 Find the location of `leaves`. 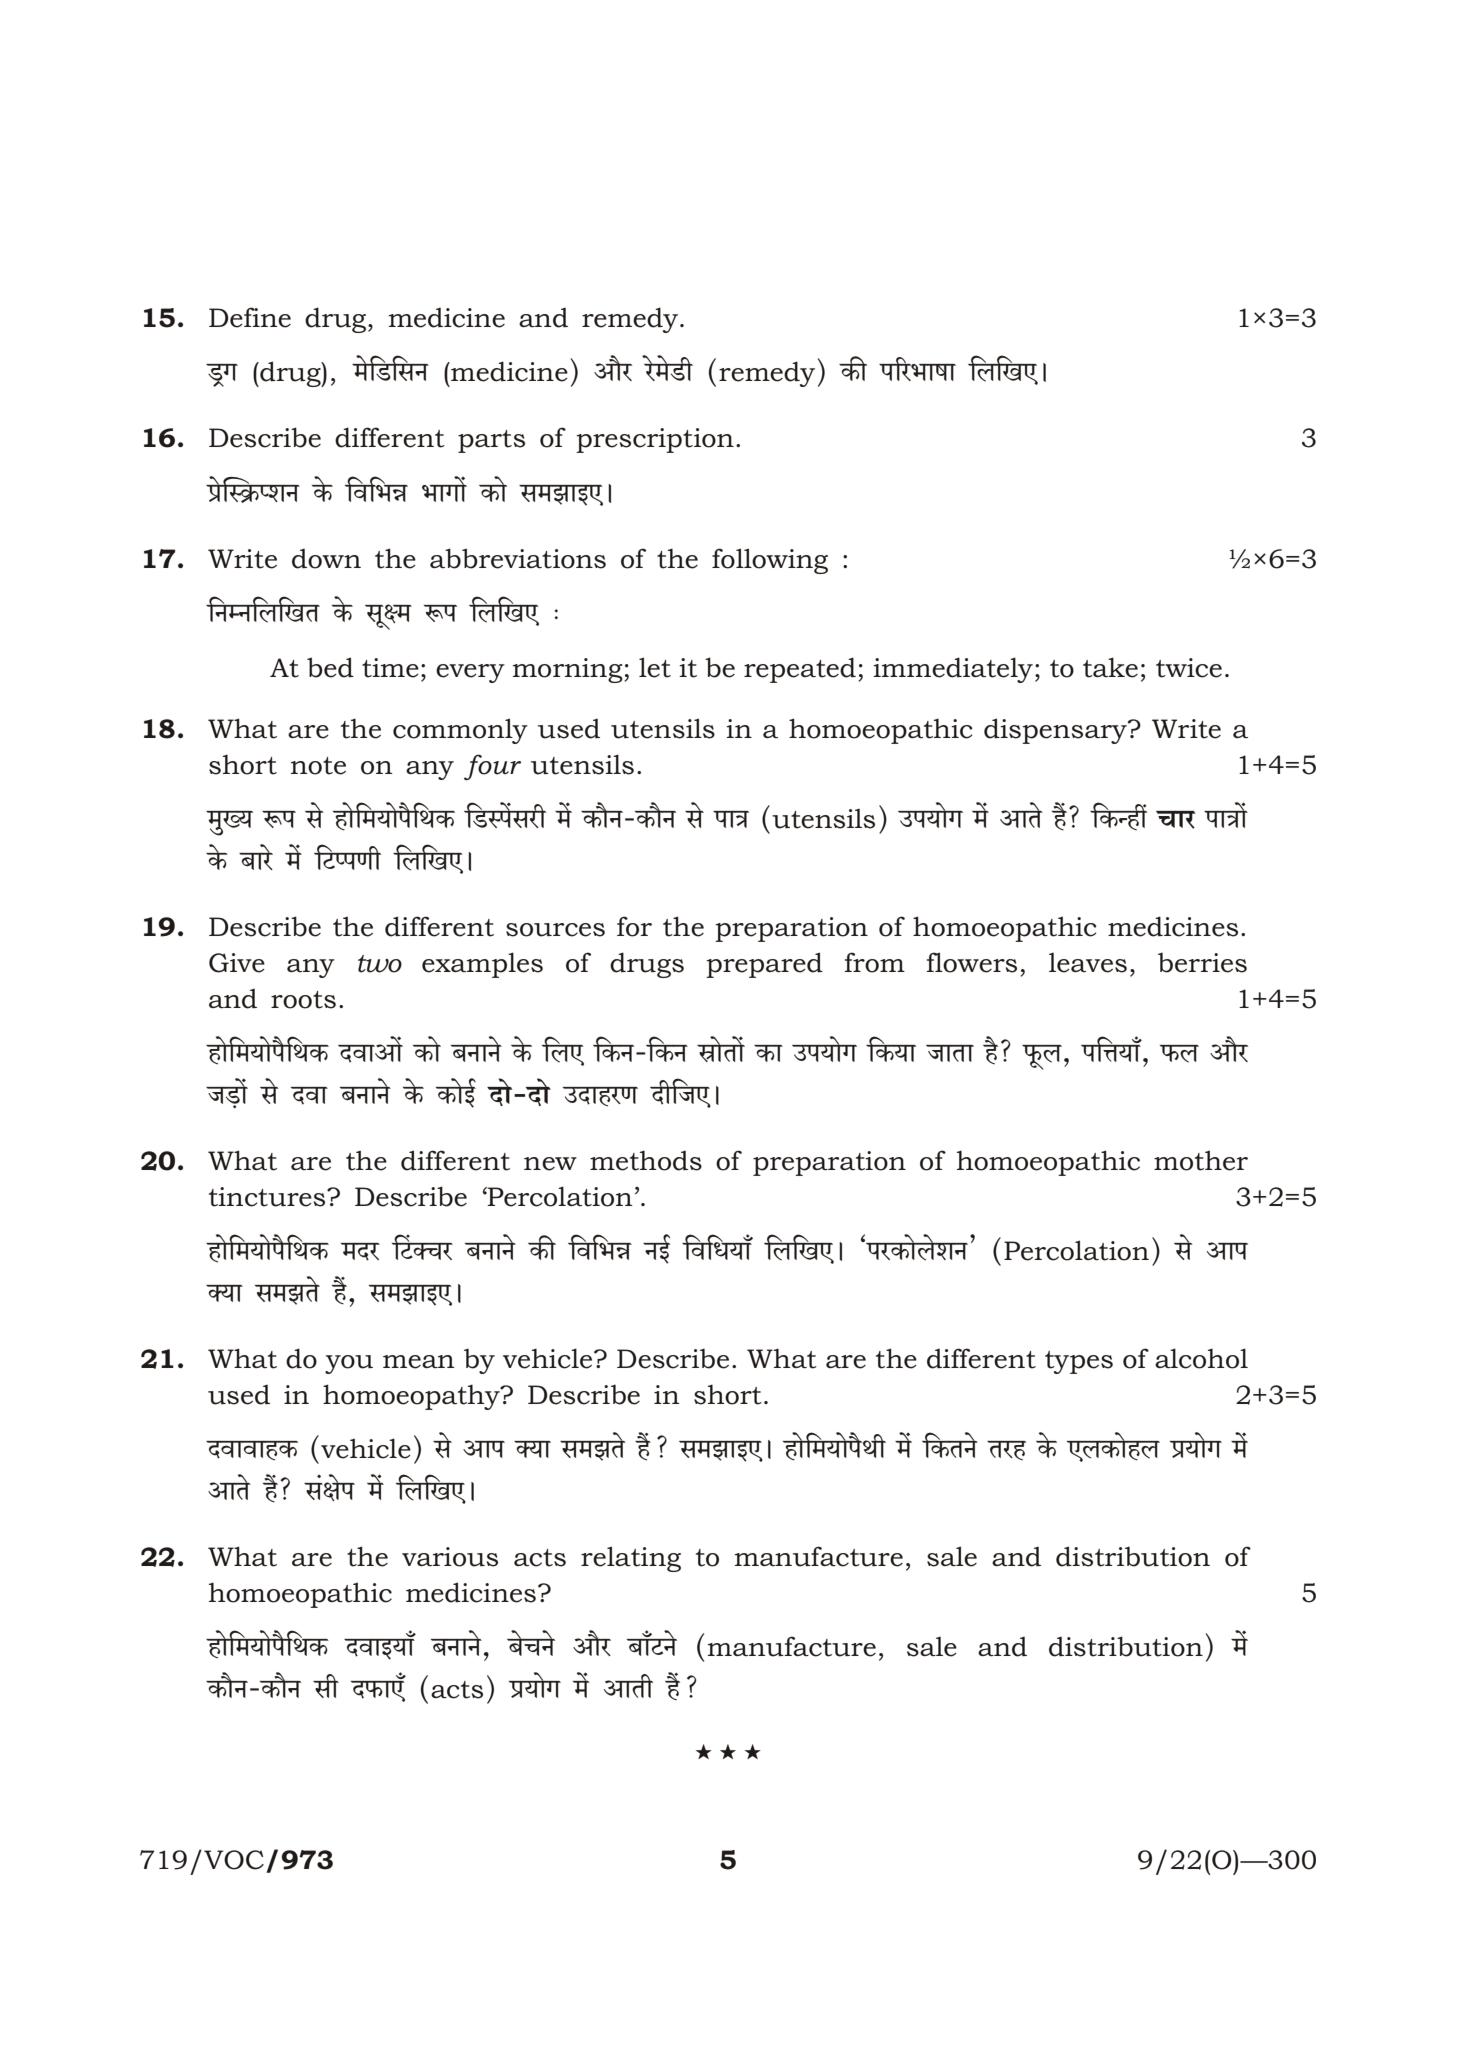

leaves is located at coordinates (1088, 963).
